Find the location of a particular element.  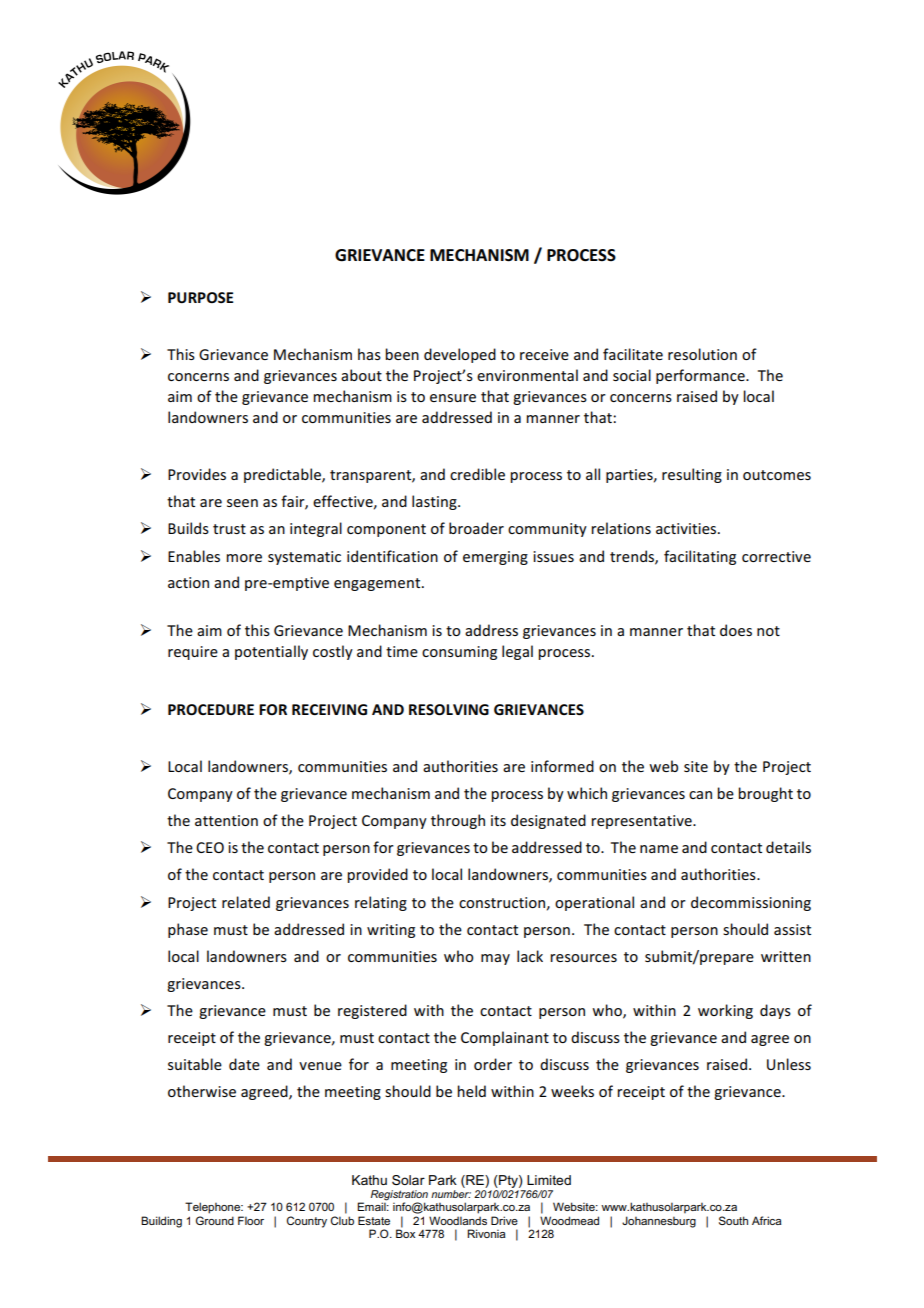

related is located at coordinates (246, 902).
